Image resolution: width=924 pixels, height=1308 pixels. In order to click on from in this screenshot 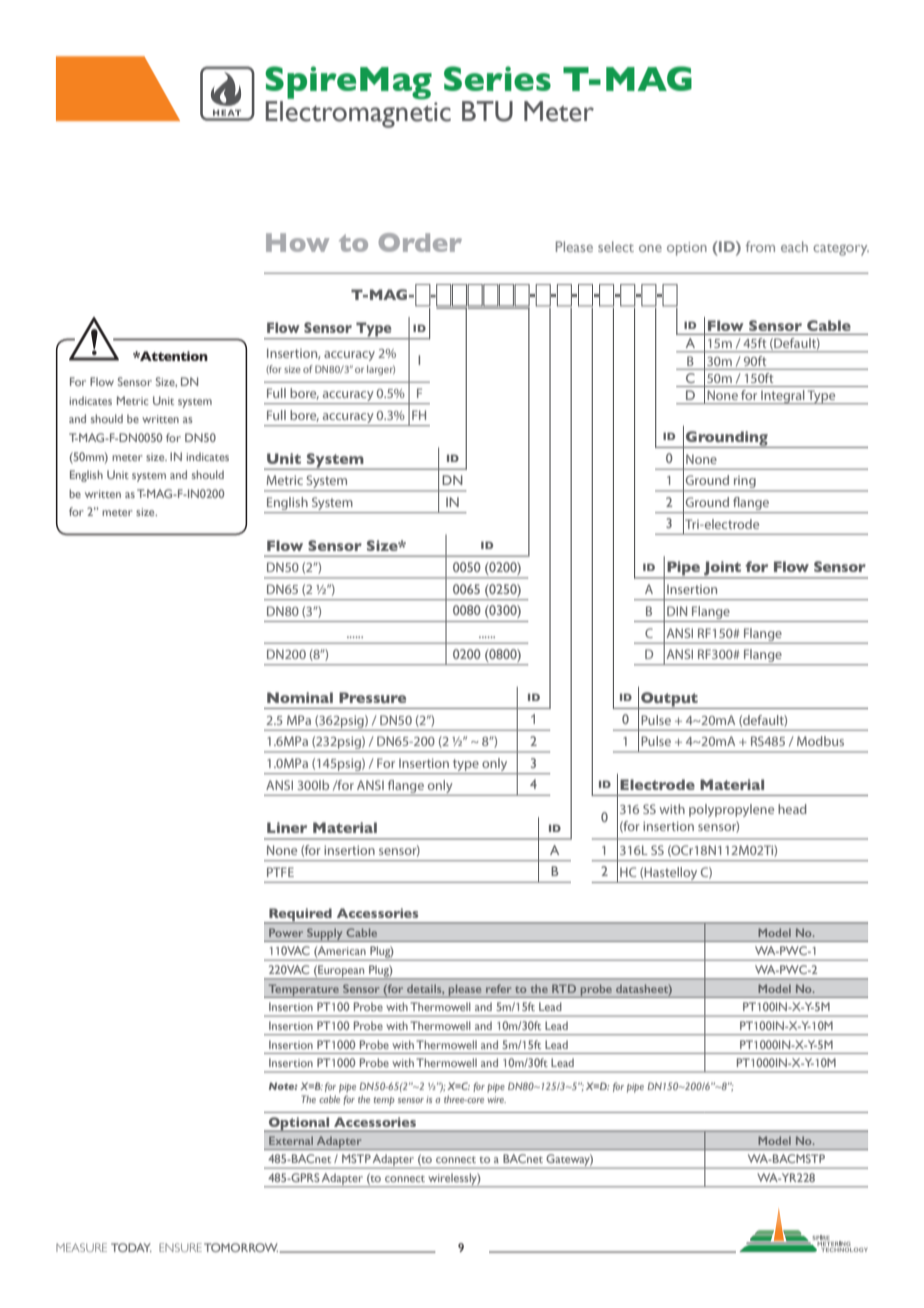, I will do `click(760, 246)`.
